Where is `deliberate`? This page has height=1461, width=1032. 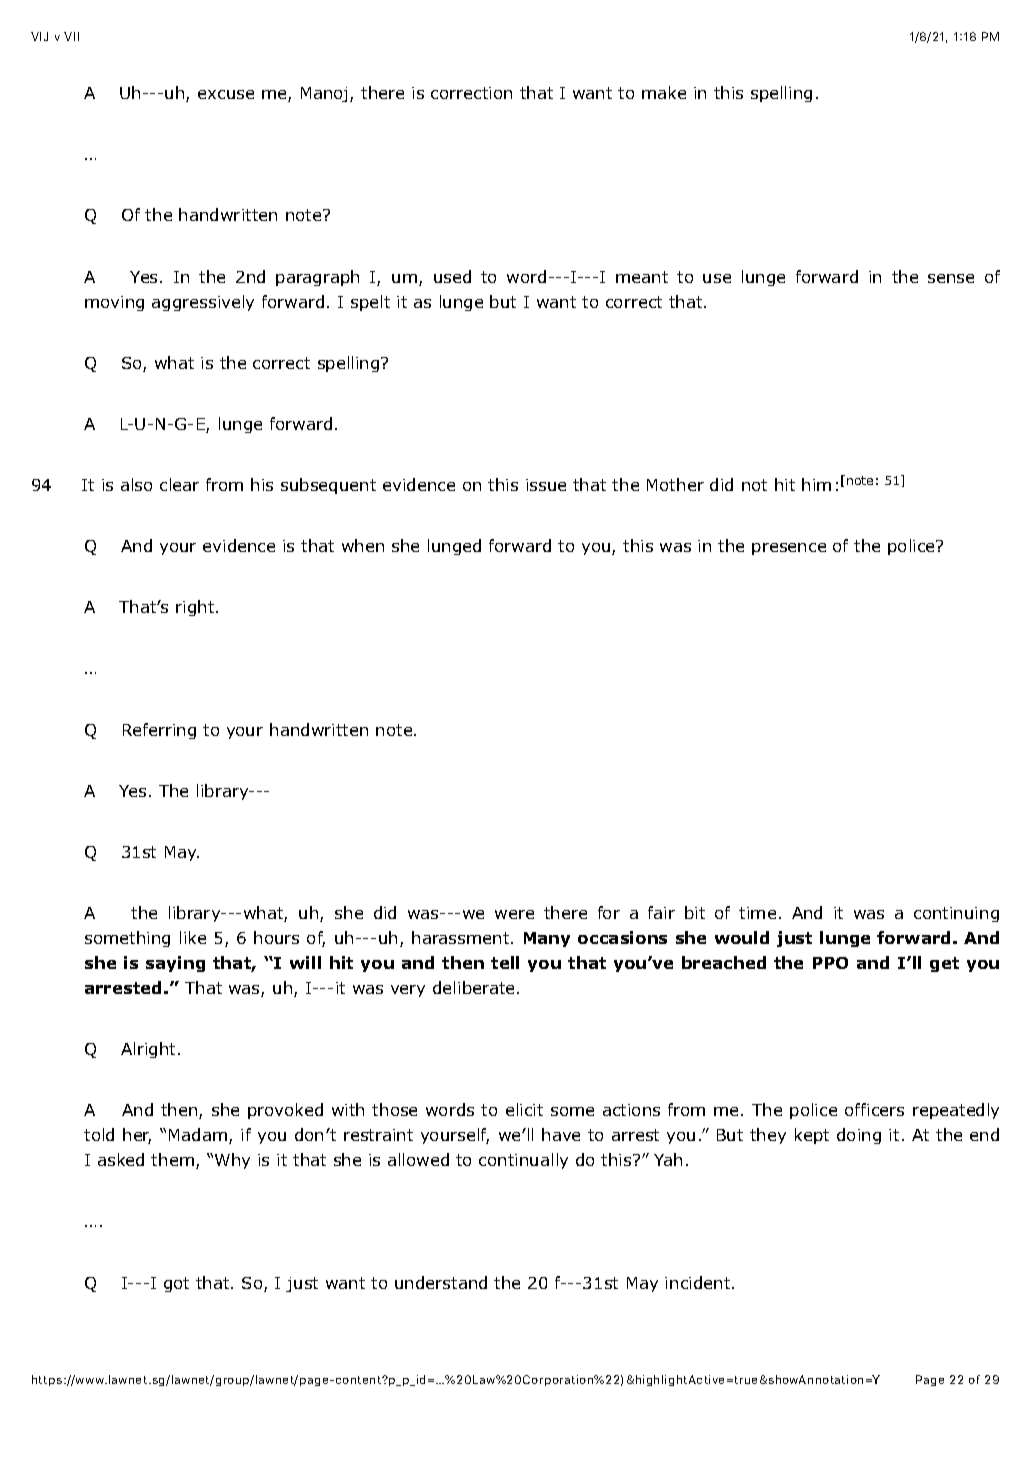 deliberate is located at coordinates (473, 987).
